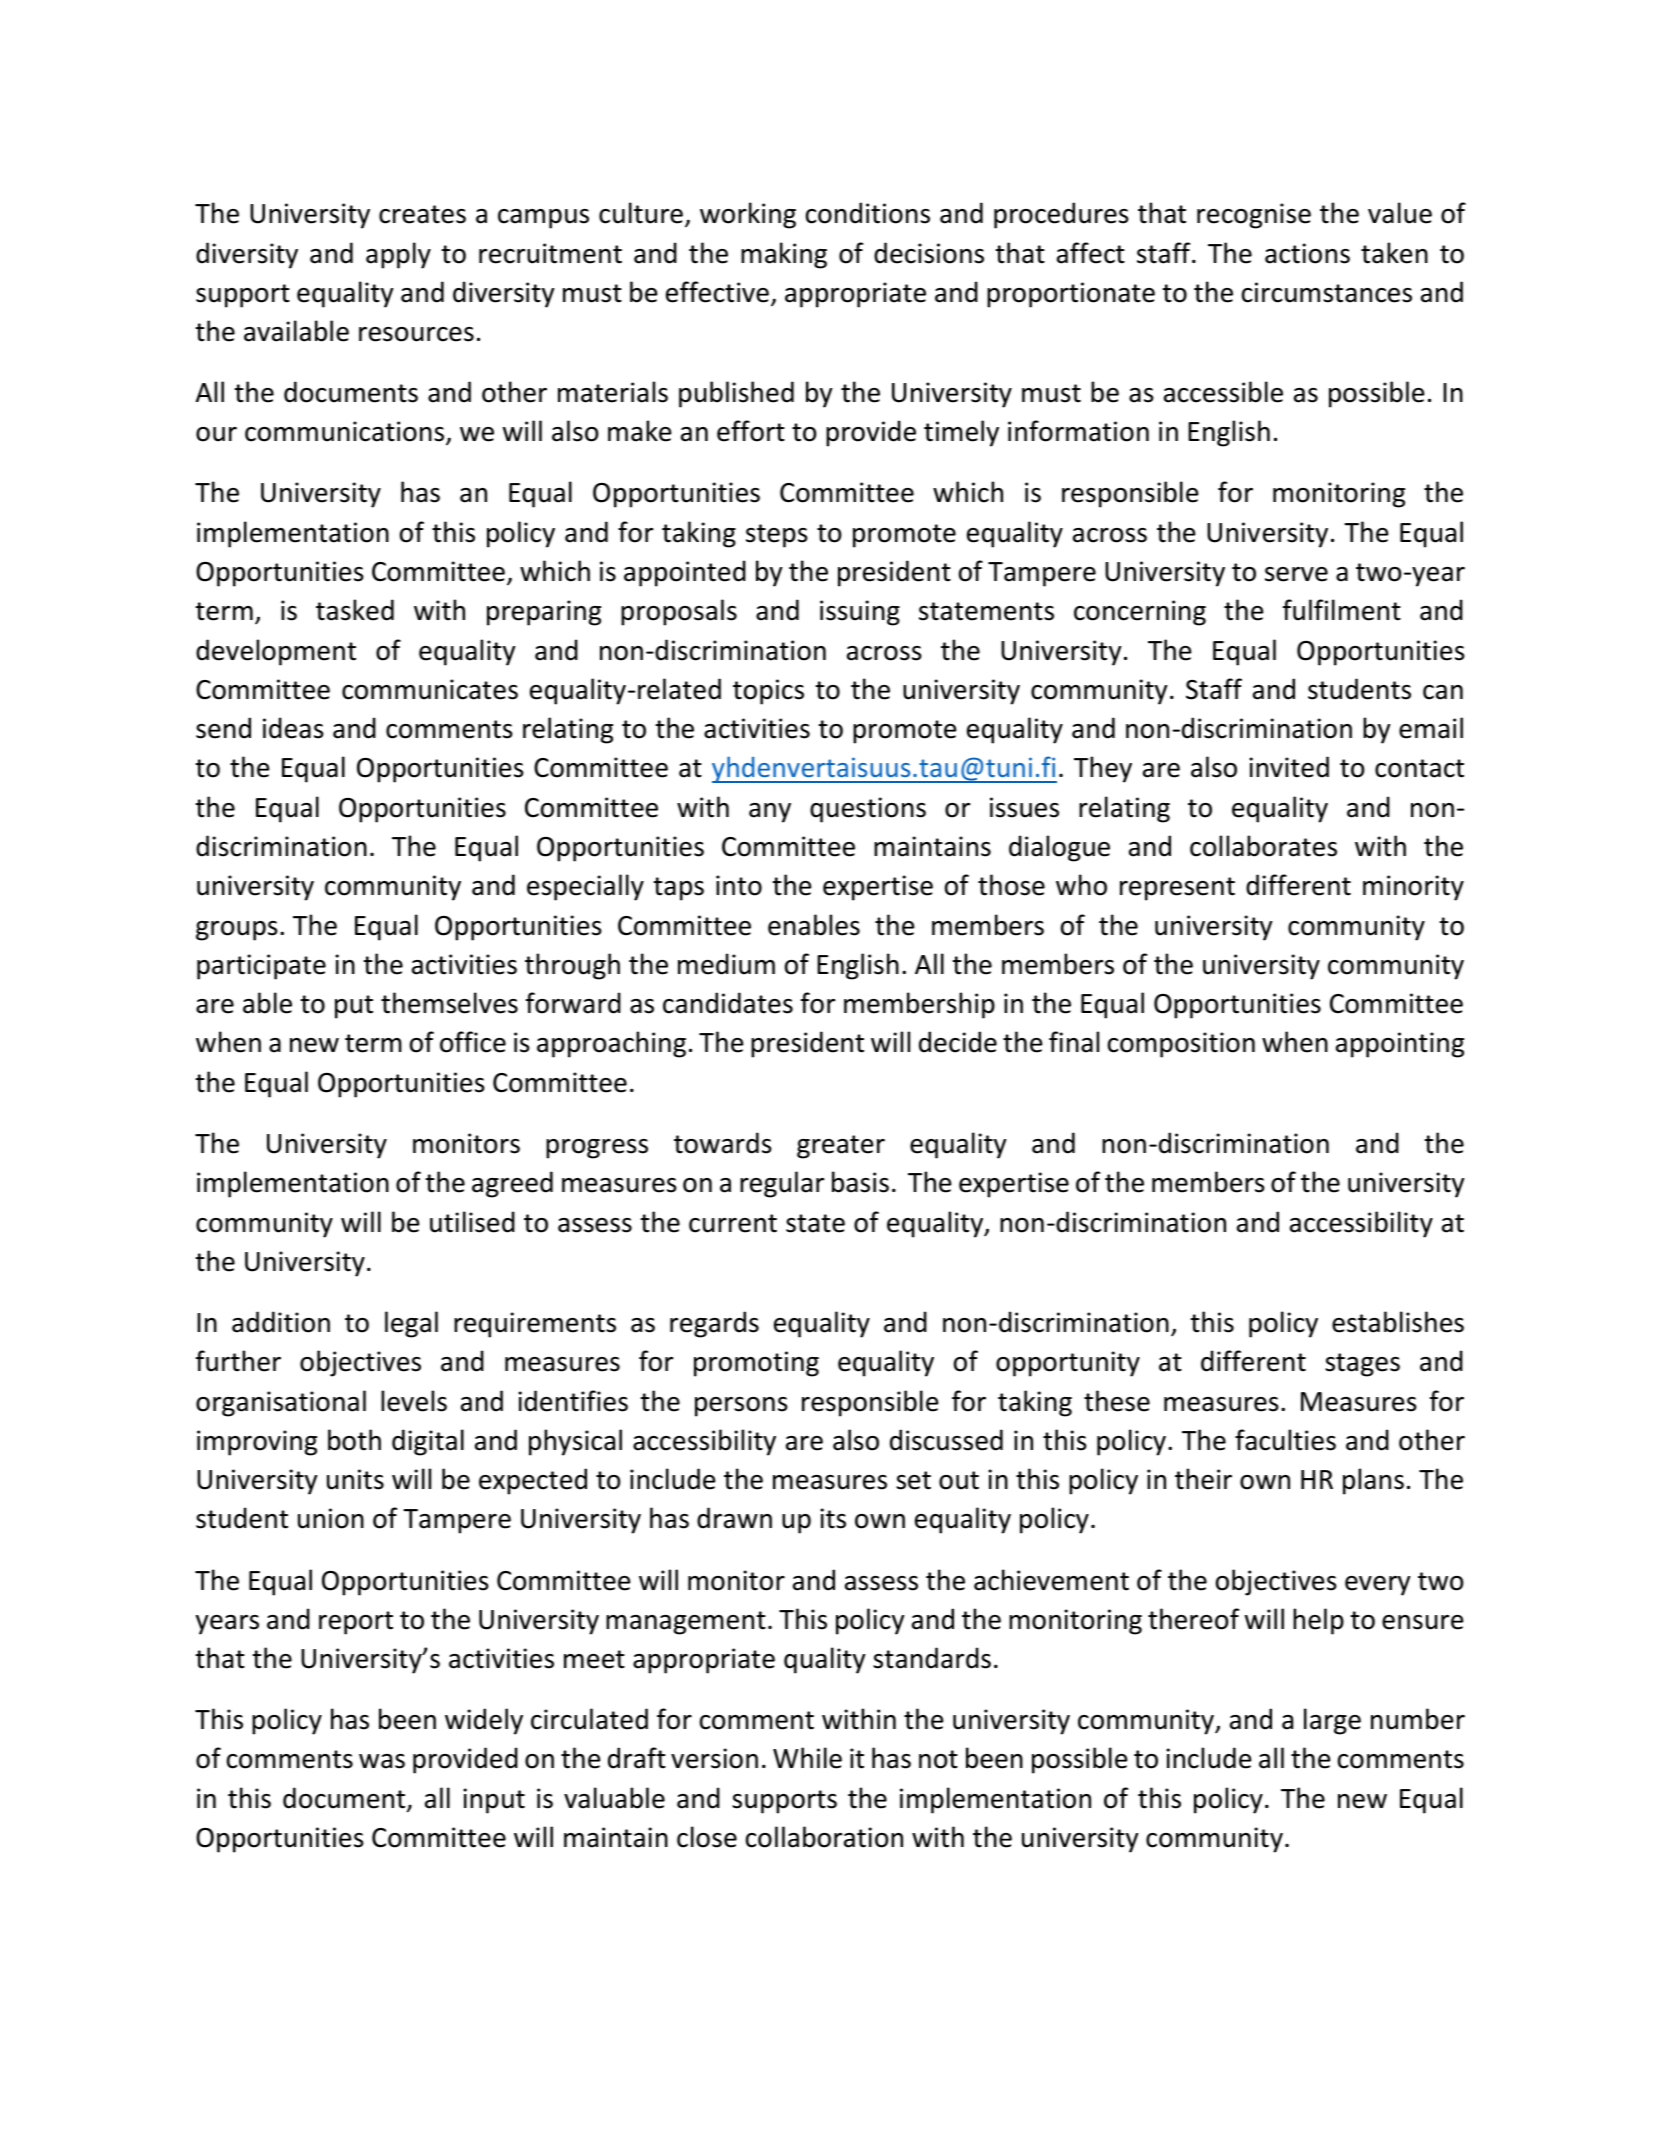 Image resolution: width=1660 pixels, height=2148 pixels. Describe the element at coordinates (1181, 1045) in the screenshot. I see `composition` at that location.
